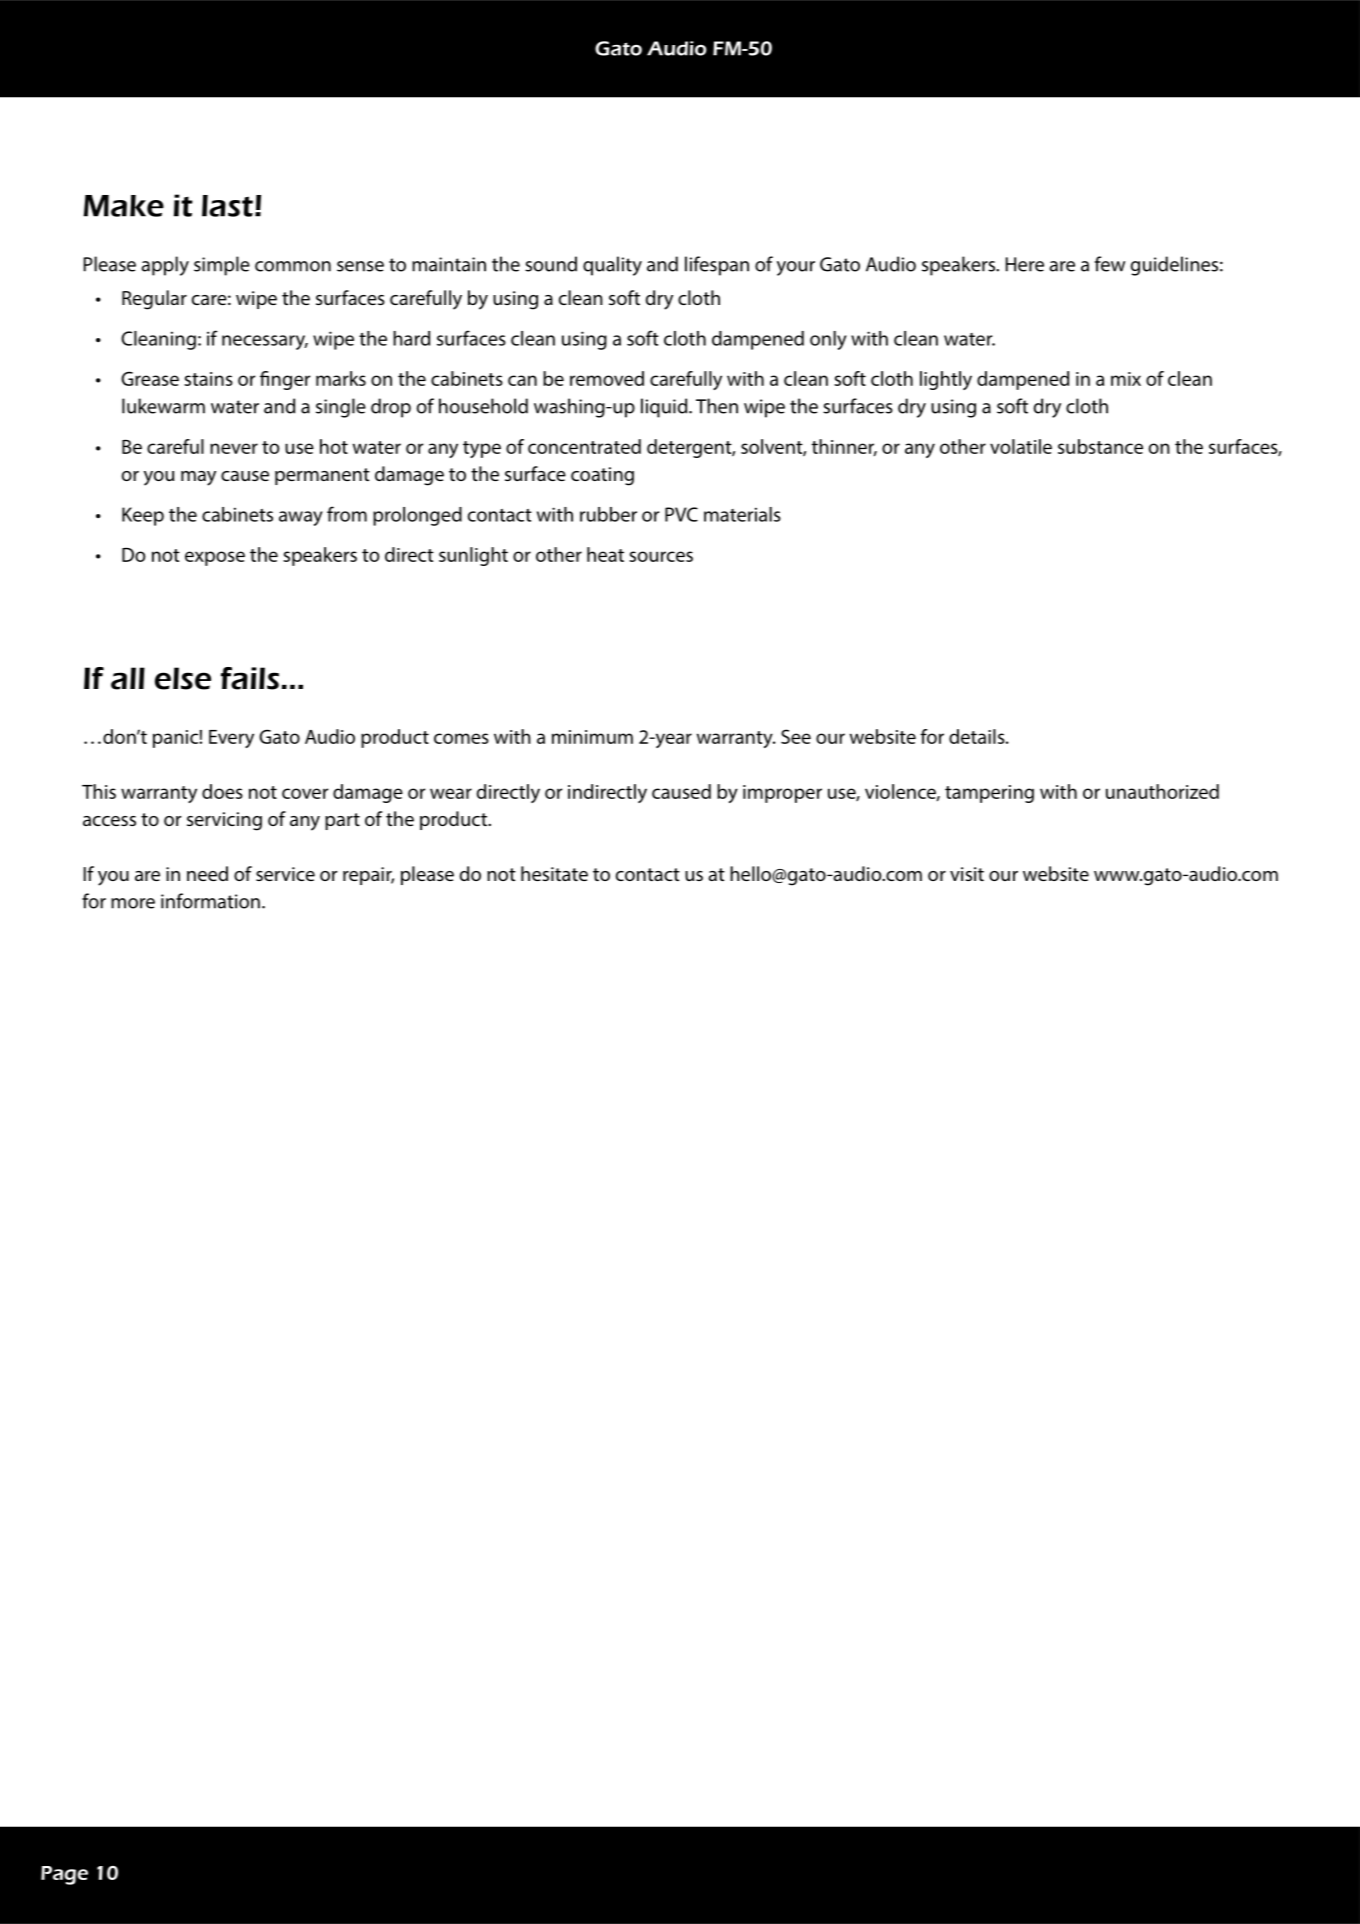  Describe the element at coordinates (222, 266) in the screenshot. I see `simple` at that location.
